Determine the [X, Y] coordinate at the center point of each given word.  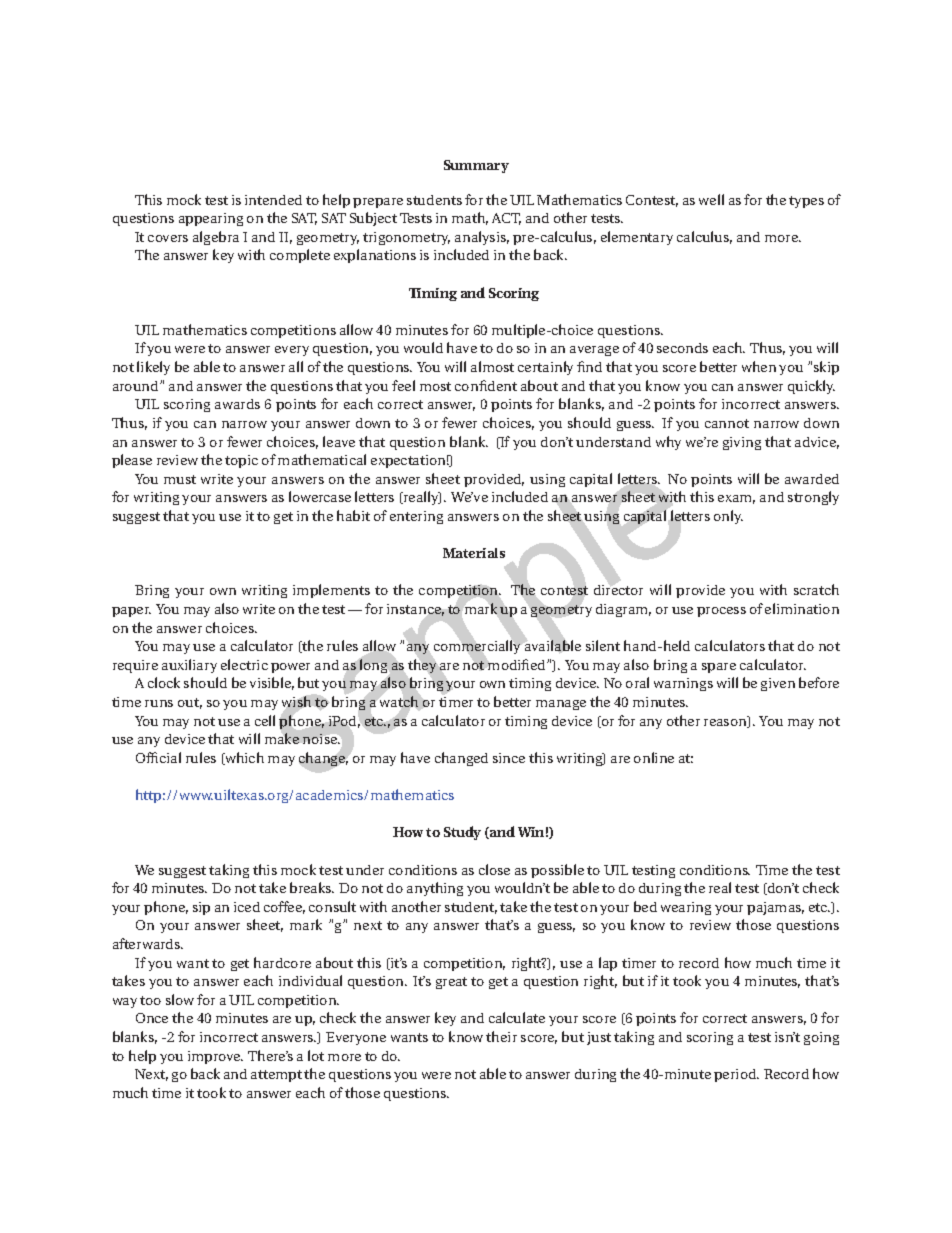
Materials [474, 553]
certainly [545, 368]
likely [153, 368]
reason [726, 723]
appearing [211, 219]
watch [399, 701]
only [728, 517]
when [759, 366]
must [180, 479]
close [494, 869]
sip [201, 908]
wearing [686, 908]
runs [159, 703]
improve [215, 1057]
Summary [476, 166]
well [711, 199]
